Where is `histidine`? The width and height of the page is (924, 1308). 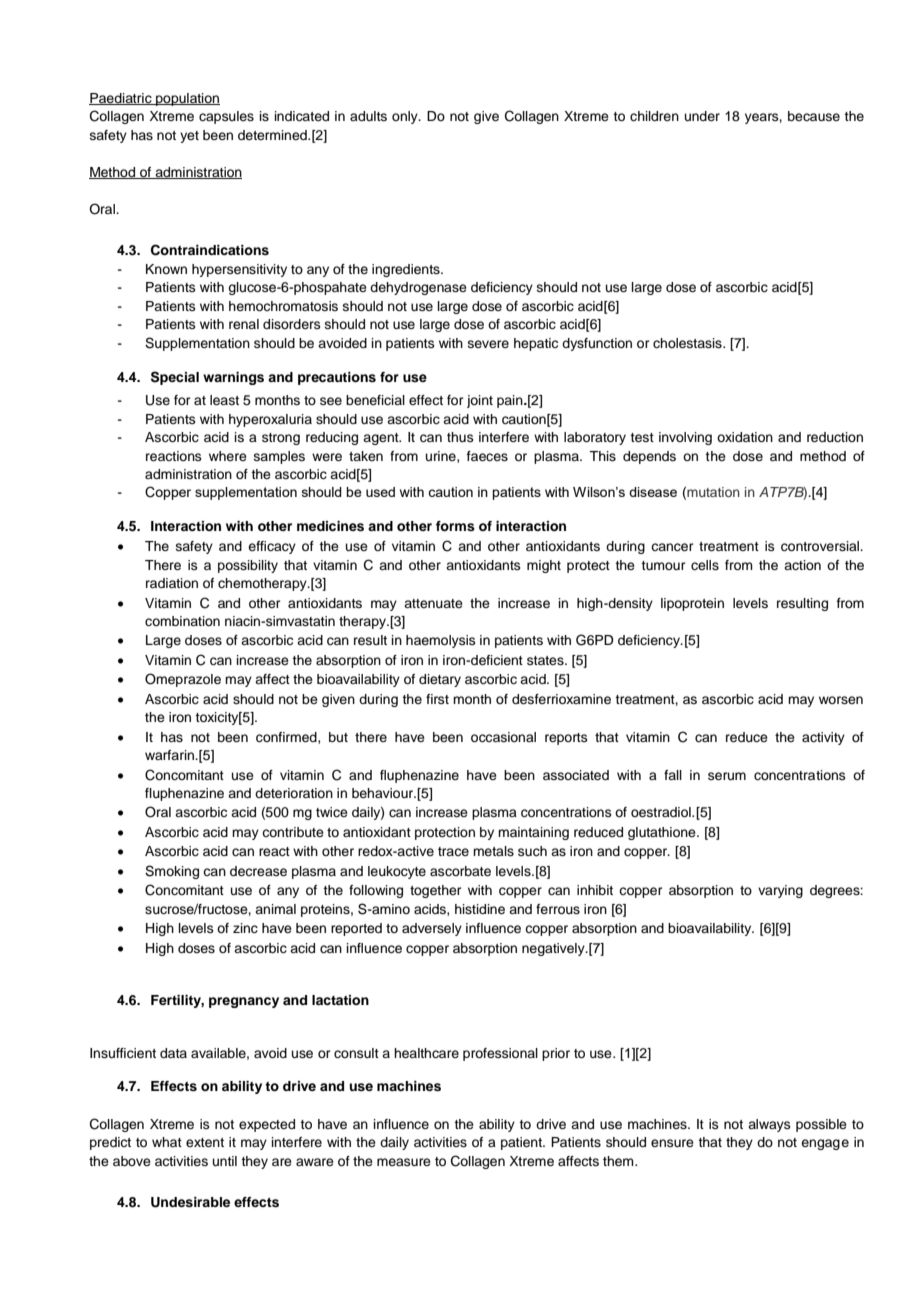
histidine is located at coordinates (480, 909).
